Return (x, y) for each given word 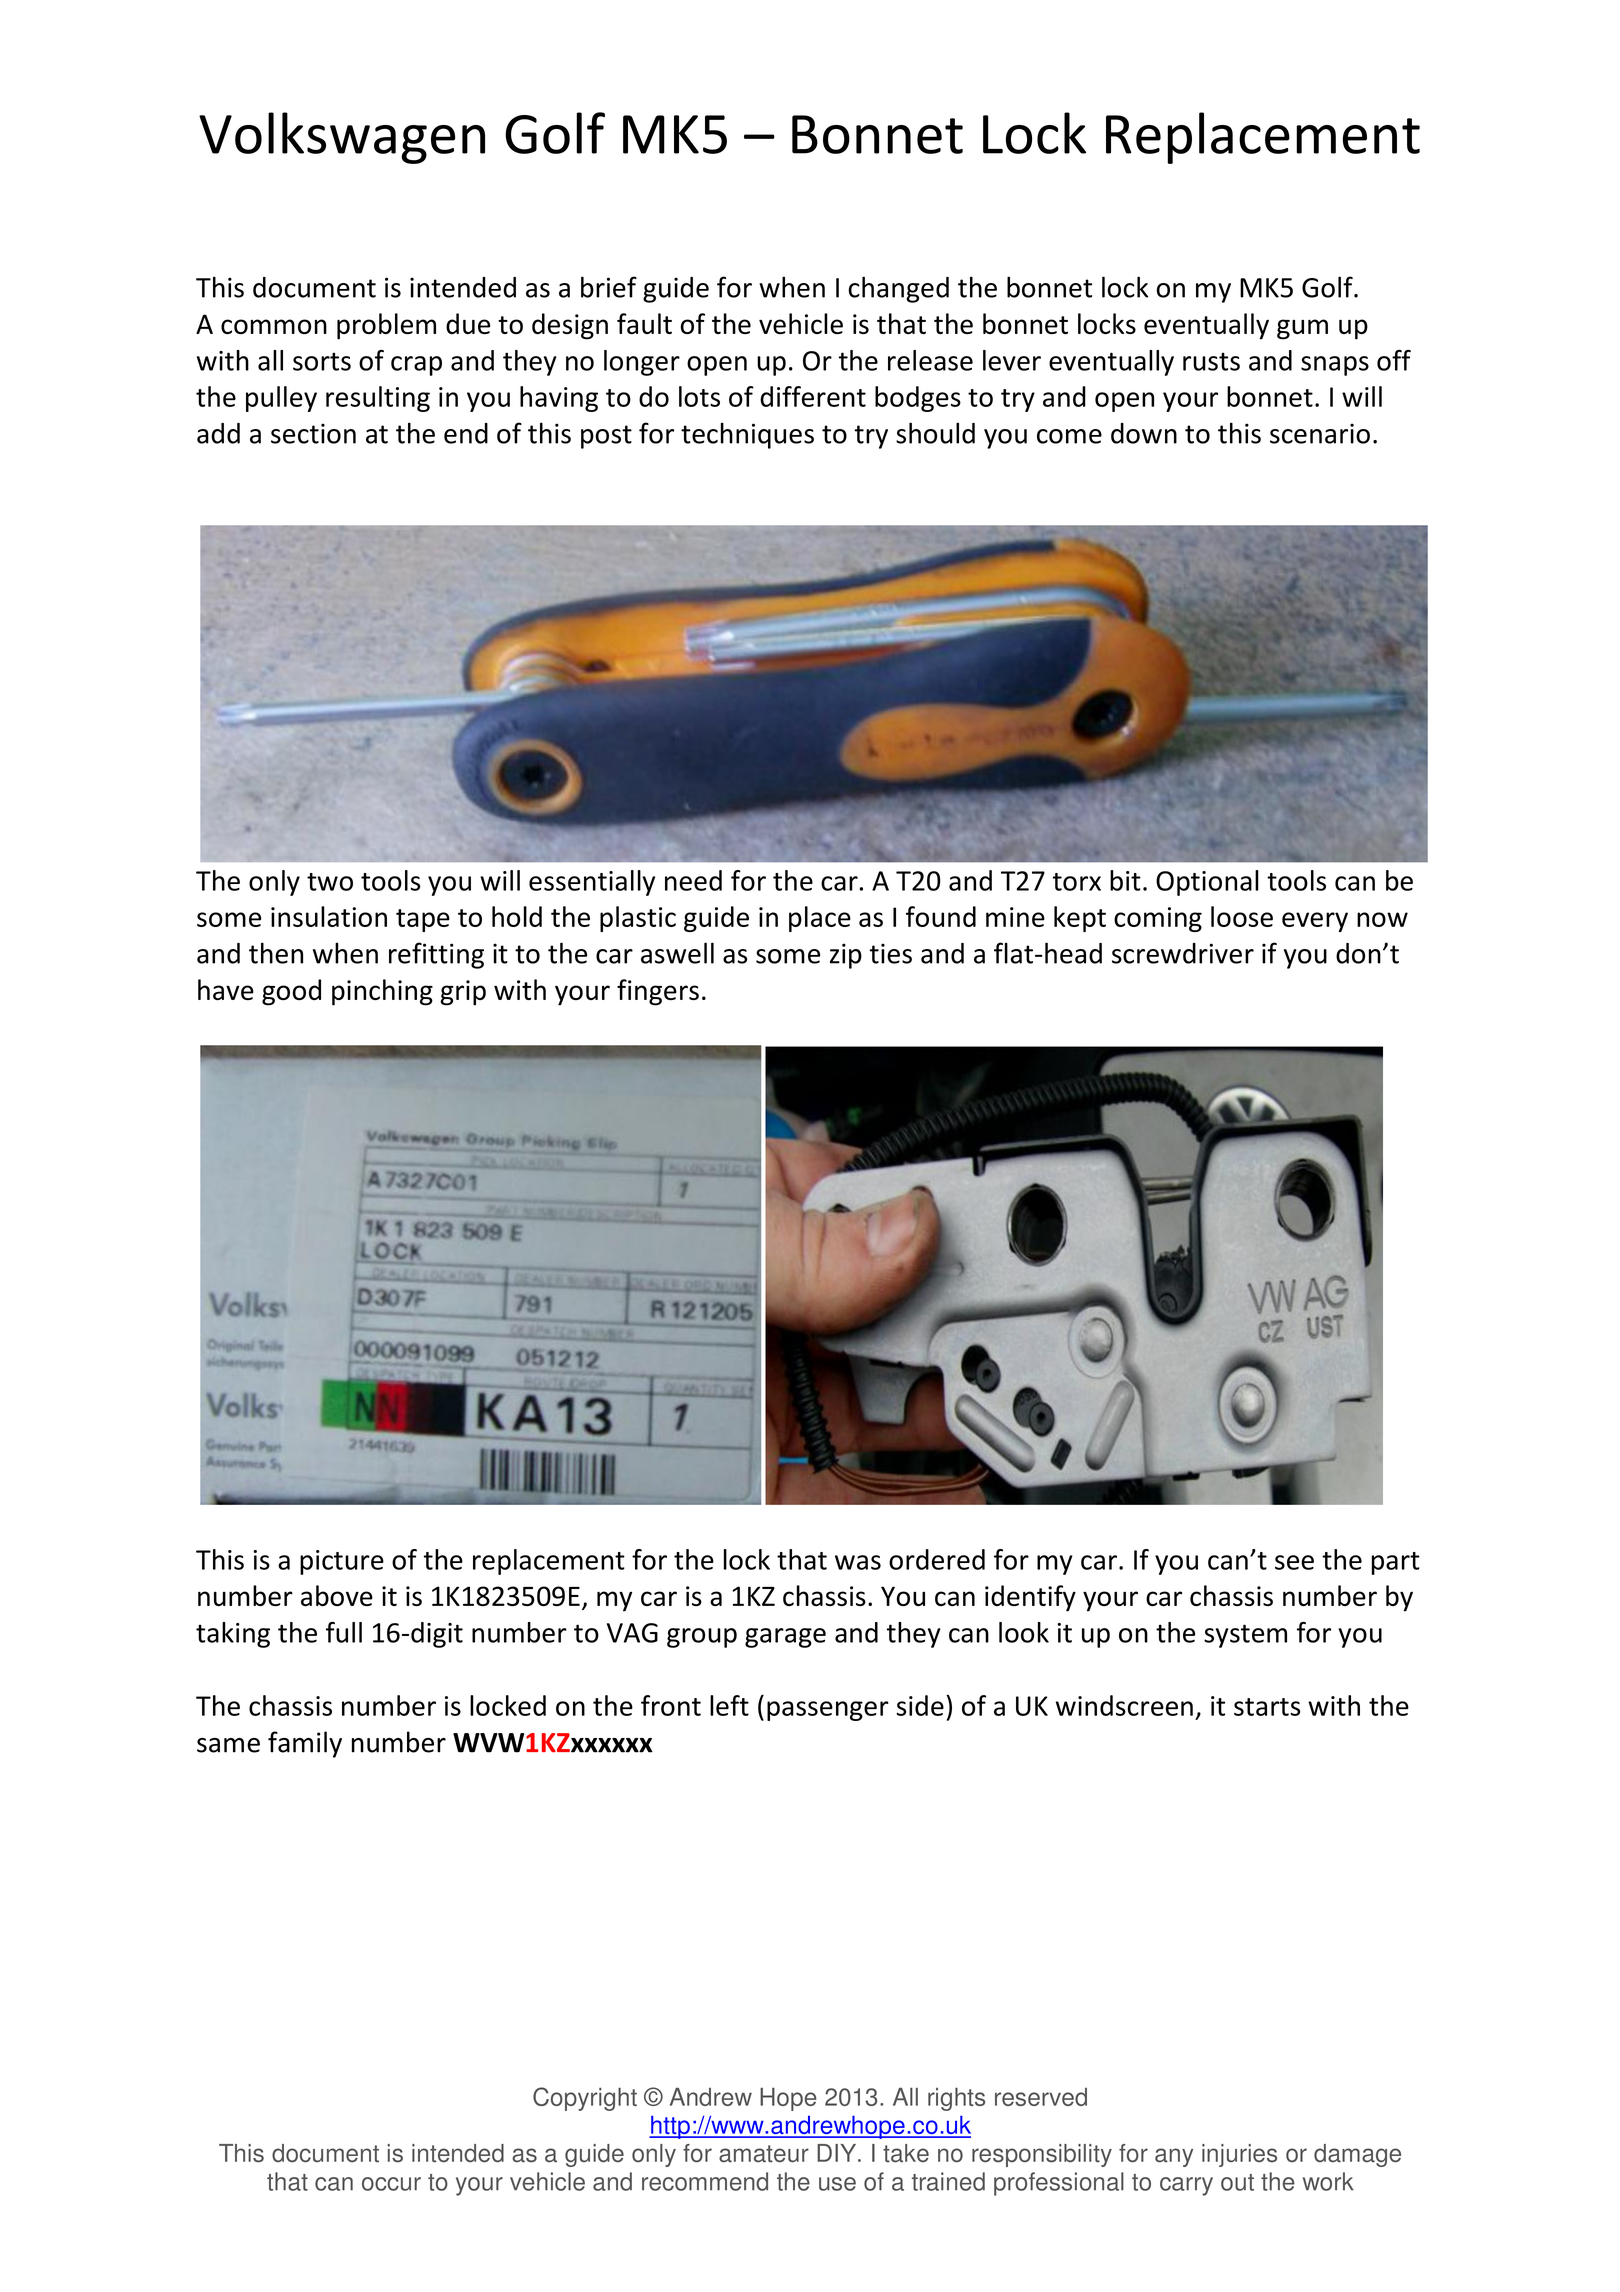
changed (898, 289)
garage (785, 1638)
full (344, 1632)
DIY (838, 2153)
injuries (1239, 2155)
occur (391, 2184)
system (1245, 1636)
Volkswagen (342, 138)
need (693, 880)
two (330, 882)
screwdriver (1183, 953)
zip (846, 956)
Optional (1207, 883)
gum (1302, 329)
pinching (382, 992)
